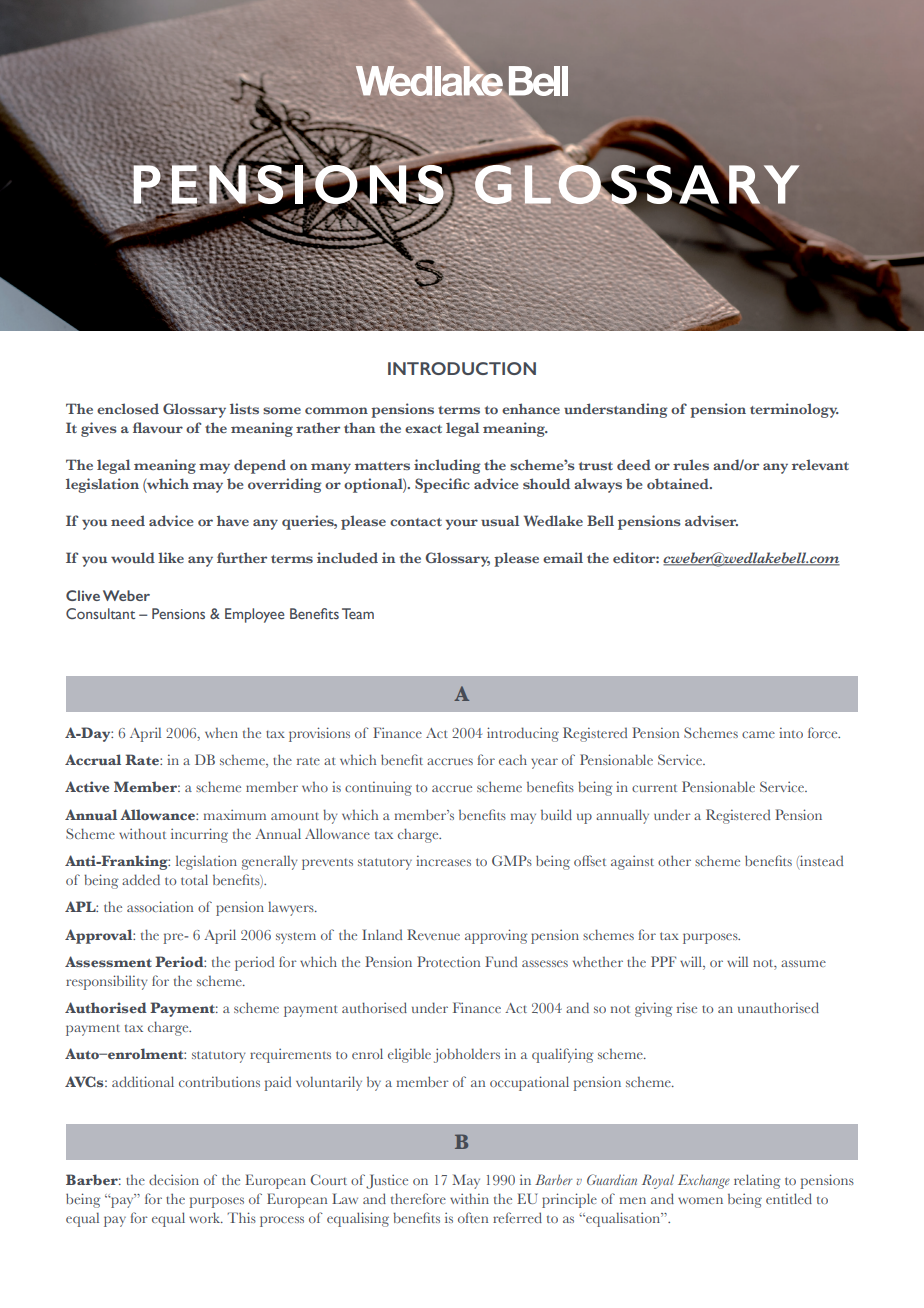  I want to click on continuing, so click(378, 788).
